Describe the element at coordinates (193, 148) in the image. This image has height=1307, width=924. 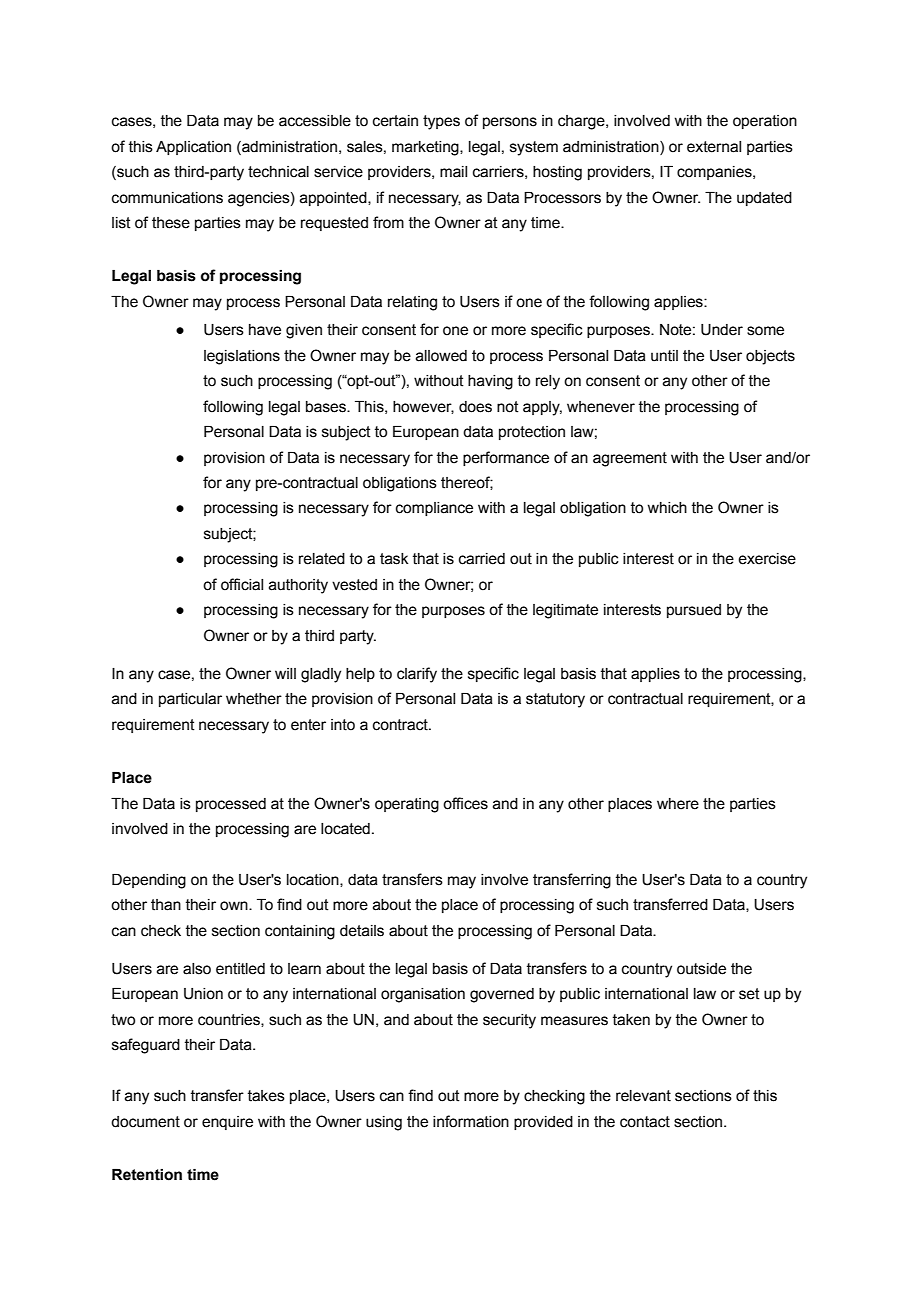
I see `Application` at that location.
